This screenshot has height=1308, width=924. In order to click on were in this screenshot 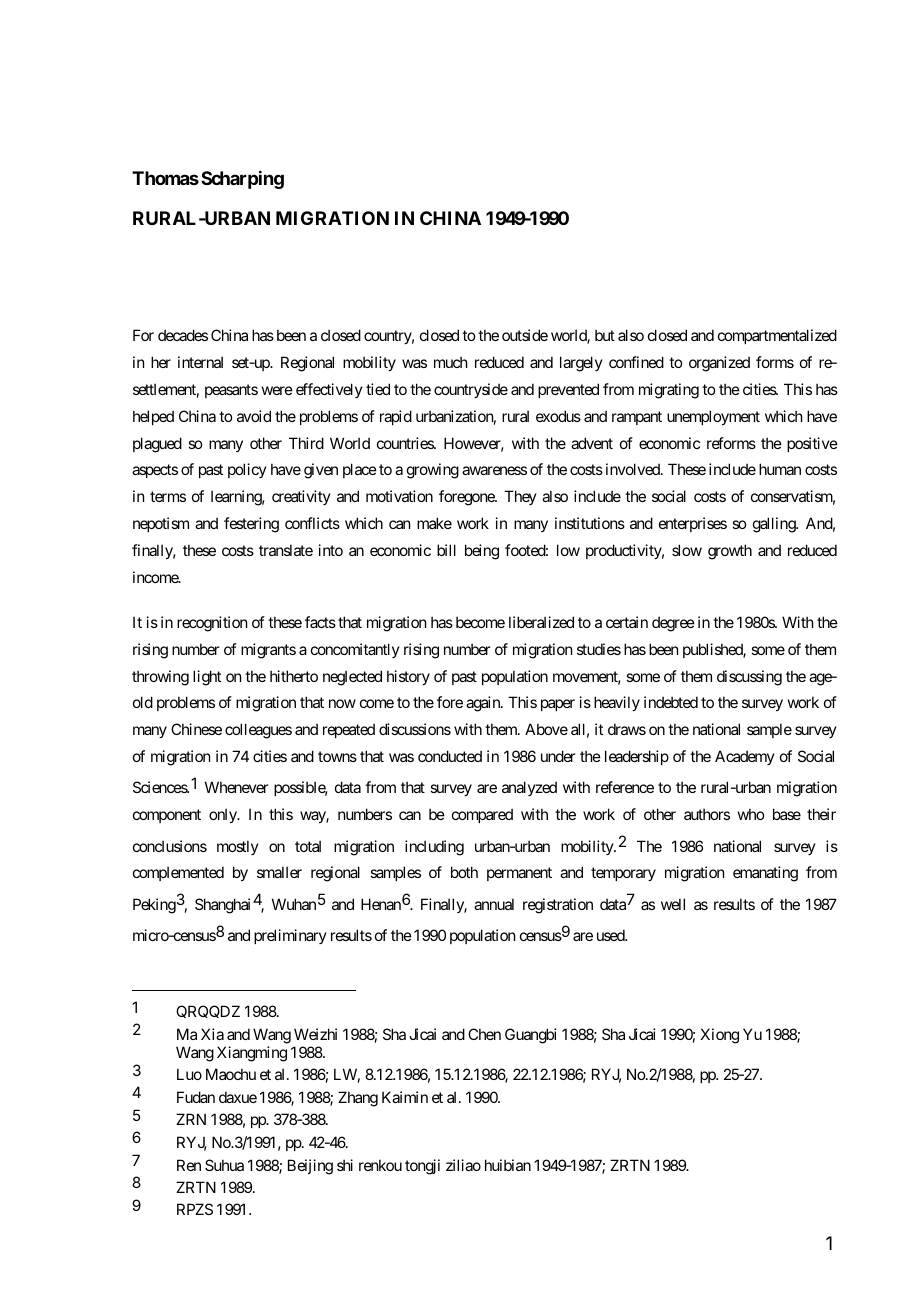, I will do `click(277, 390)`.
